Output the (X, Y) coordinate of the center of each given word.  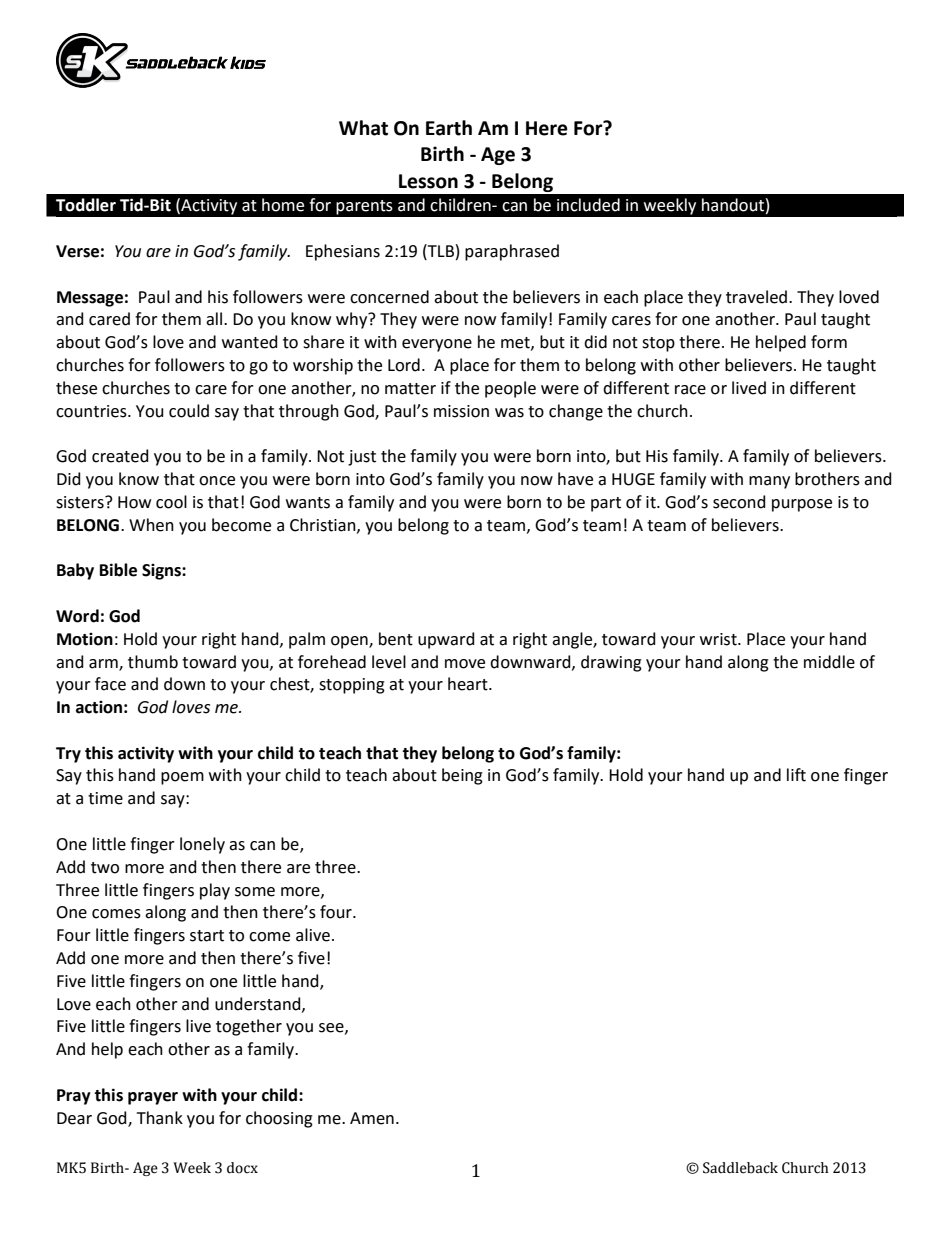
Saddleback (740, 1168)
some (255, 892)
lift (796, 775)
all (215, 319)
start (207, 936)
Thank (160, 1118)
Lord (404, 365)
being (462, 776)
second (739, 502)
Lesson (428, 181)
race (690, 390)
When (151, 525)
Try (68, 755)
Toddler (86, 205)
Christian (324, 525)
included (588, 205)
